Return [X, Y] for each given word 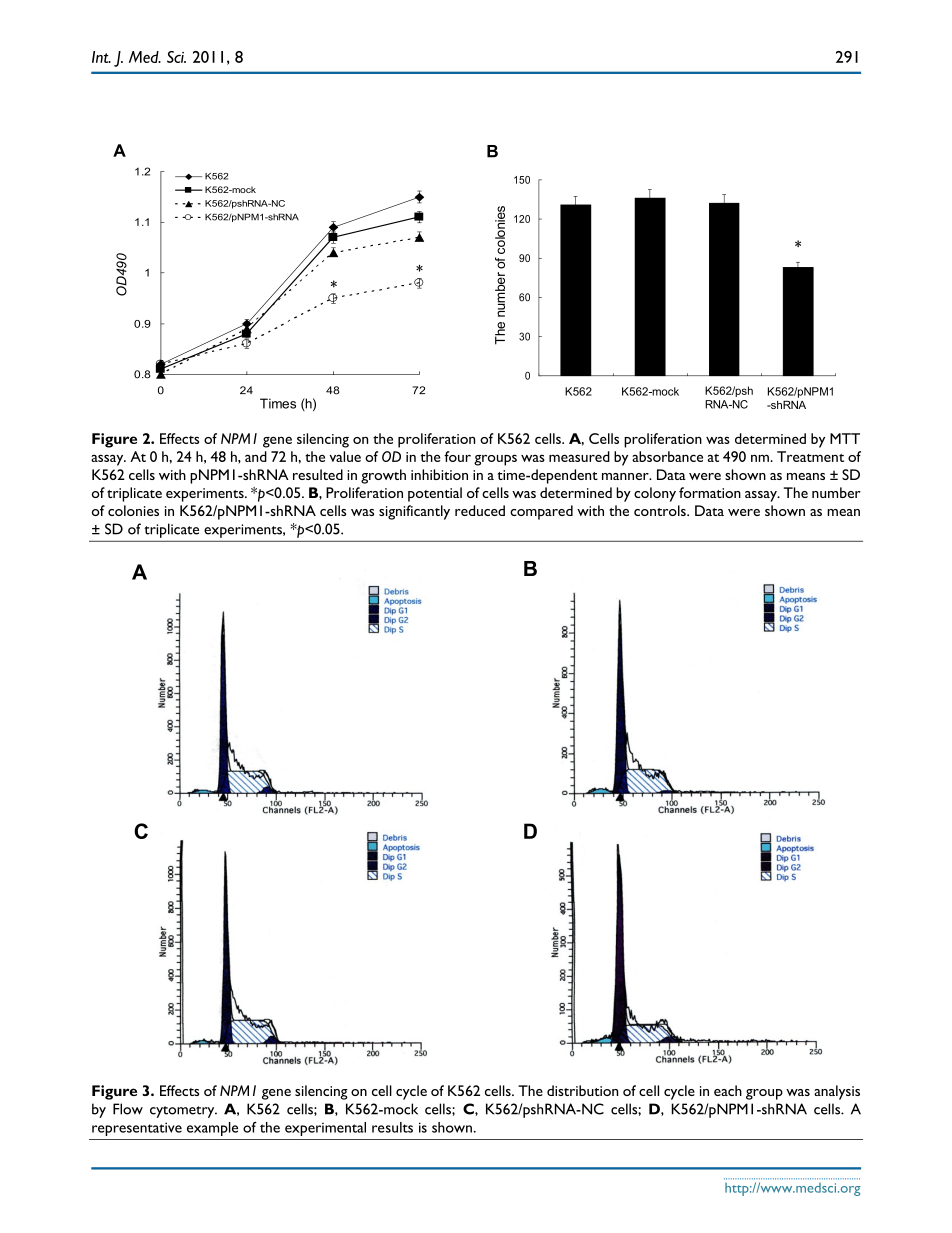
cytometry [183, 1112]
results [392, 1127]
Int [101, 57]
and [256, 456]
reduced [480, 510]
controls [661, 510]
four [457, 456]
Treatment [810, 456]
